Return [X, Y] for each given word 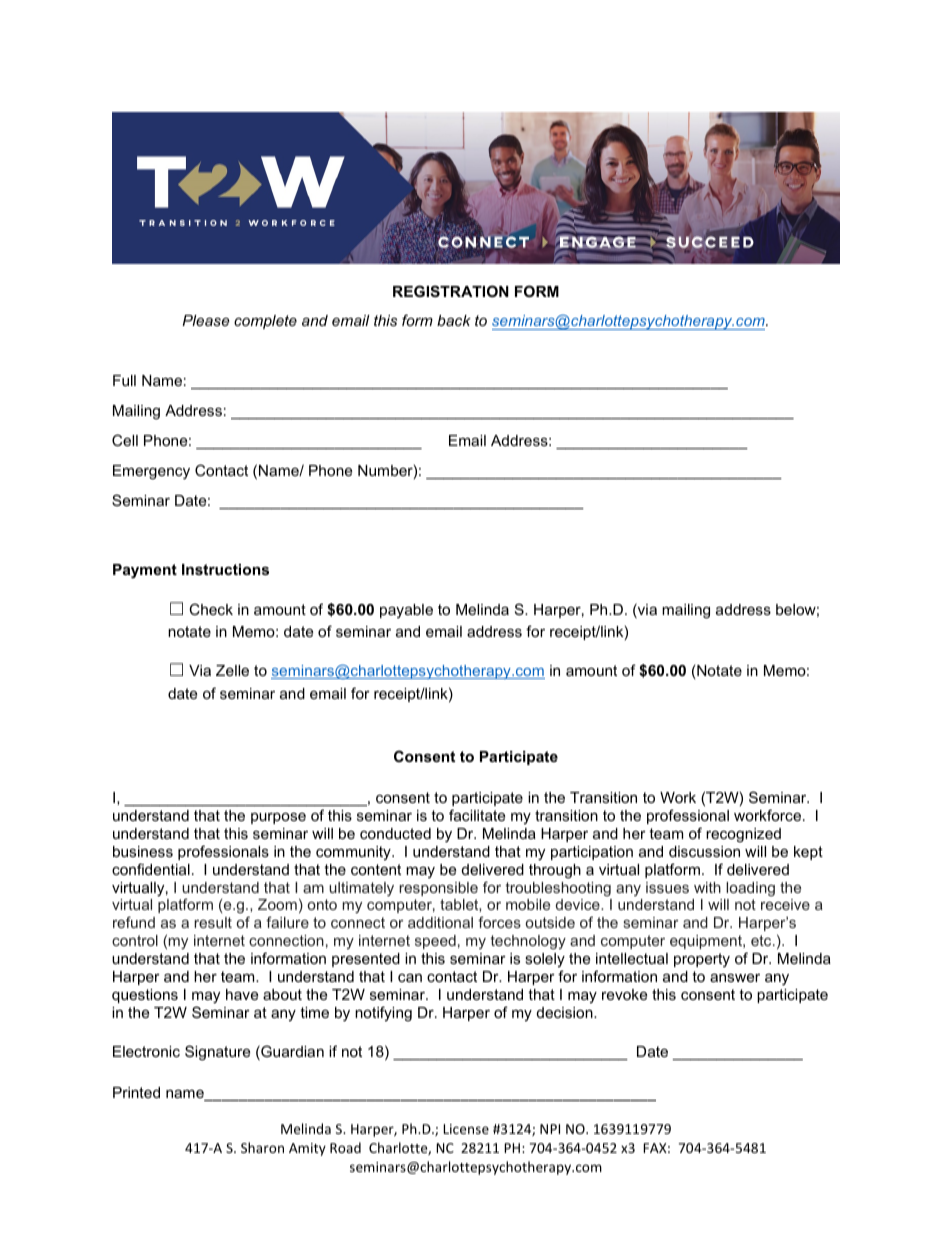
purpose [278, 818]
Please [206, 320]
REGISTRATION [451, 291]
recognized [743, 835]
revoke [624, 994]
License [466, 1129]
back [454, 320]
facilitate [477, 815]
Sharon [262, 1147]
